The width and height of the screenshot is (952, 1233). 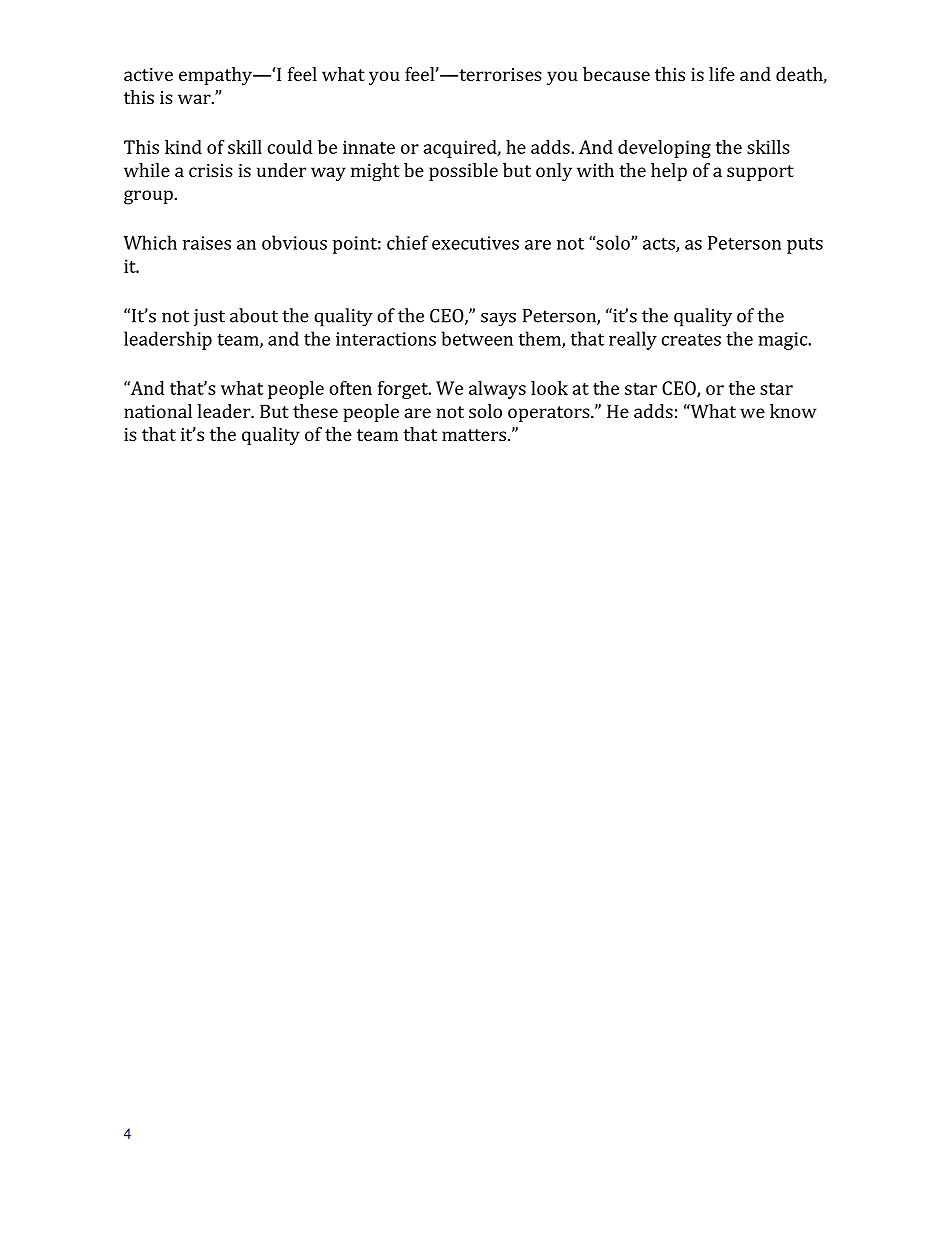 What do you see at coordinates (207, 243) in the screenshot?
I see `raises` at bounding box center [207, 243].
